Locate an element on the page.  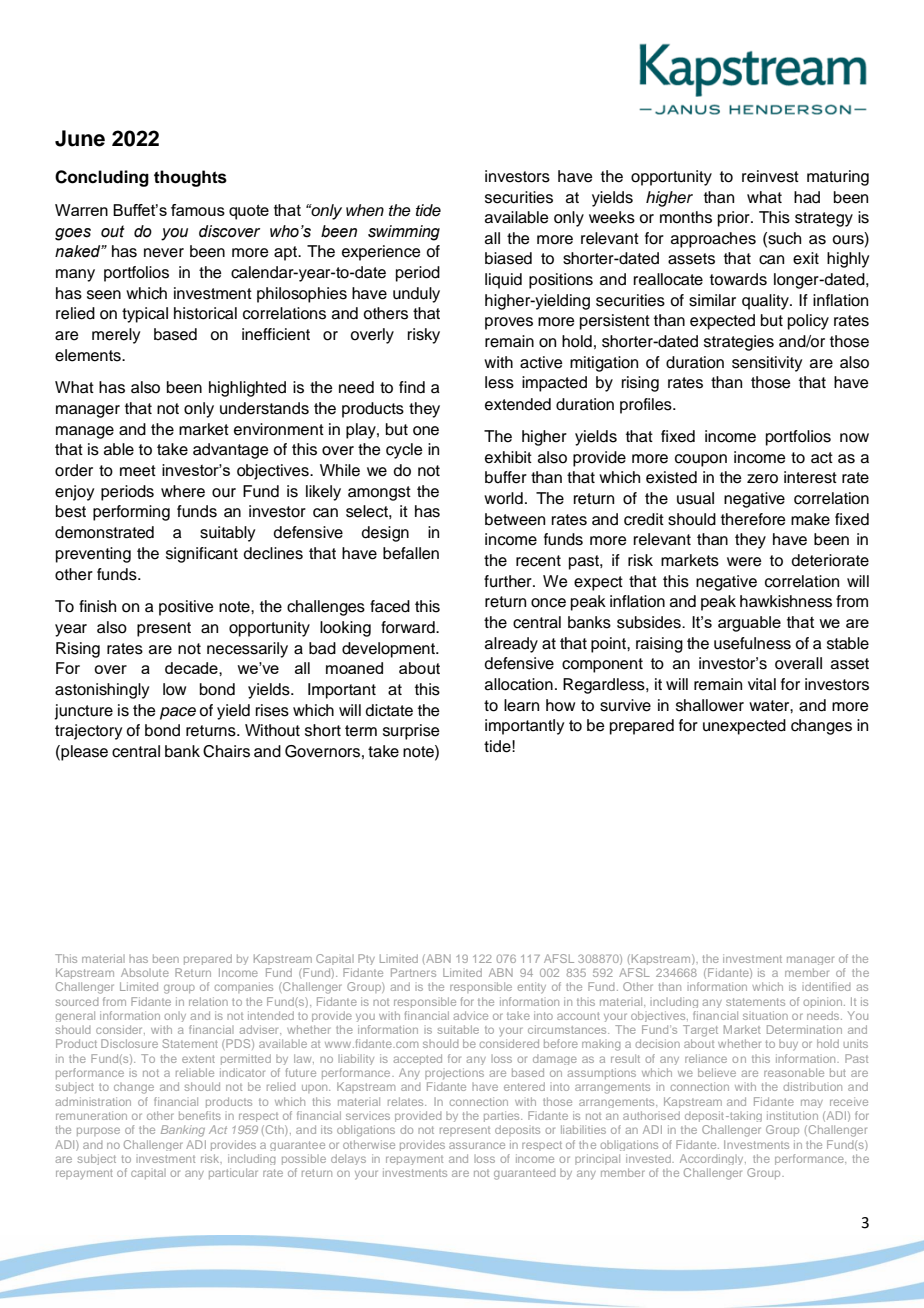
advantage is located at coordinates (231, 451).
